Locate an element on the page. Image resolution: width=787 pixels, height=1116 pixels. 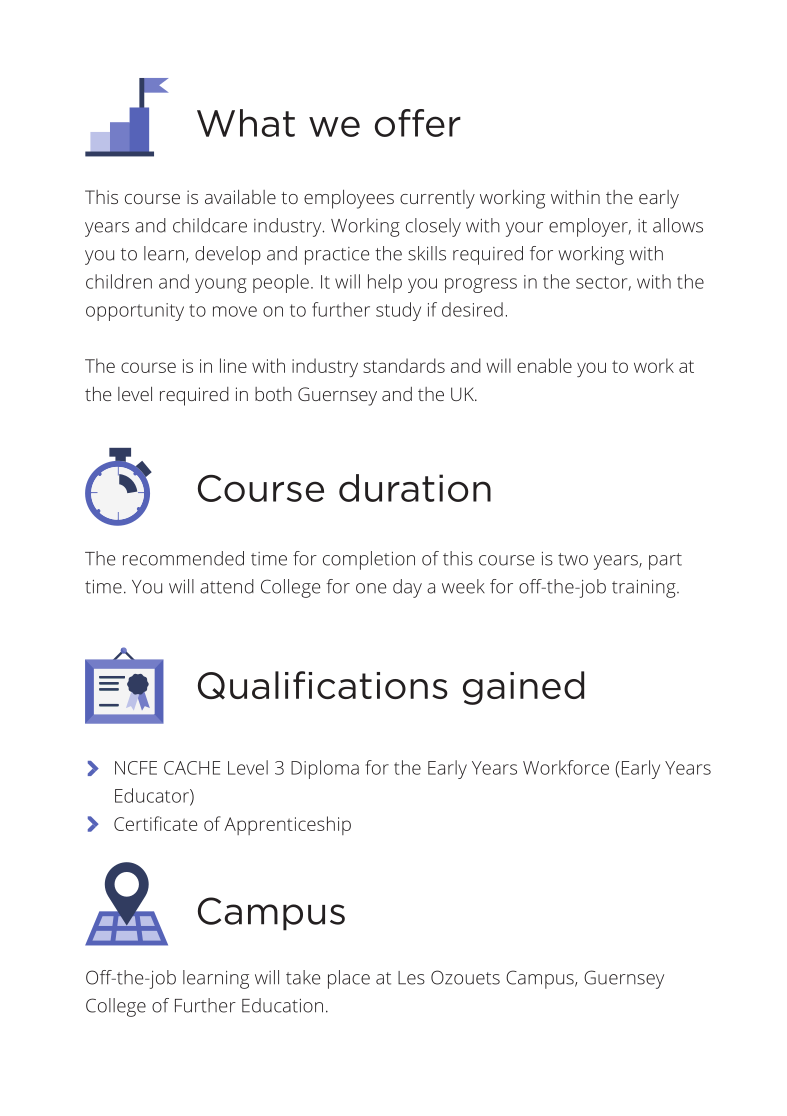
day is located at coordinates (407, 588).
